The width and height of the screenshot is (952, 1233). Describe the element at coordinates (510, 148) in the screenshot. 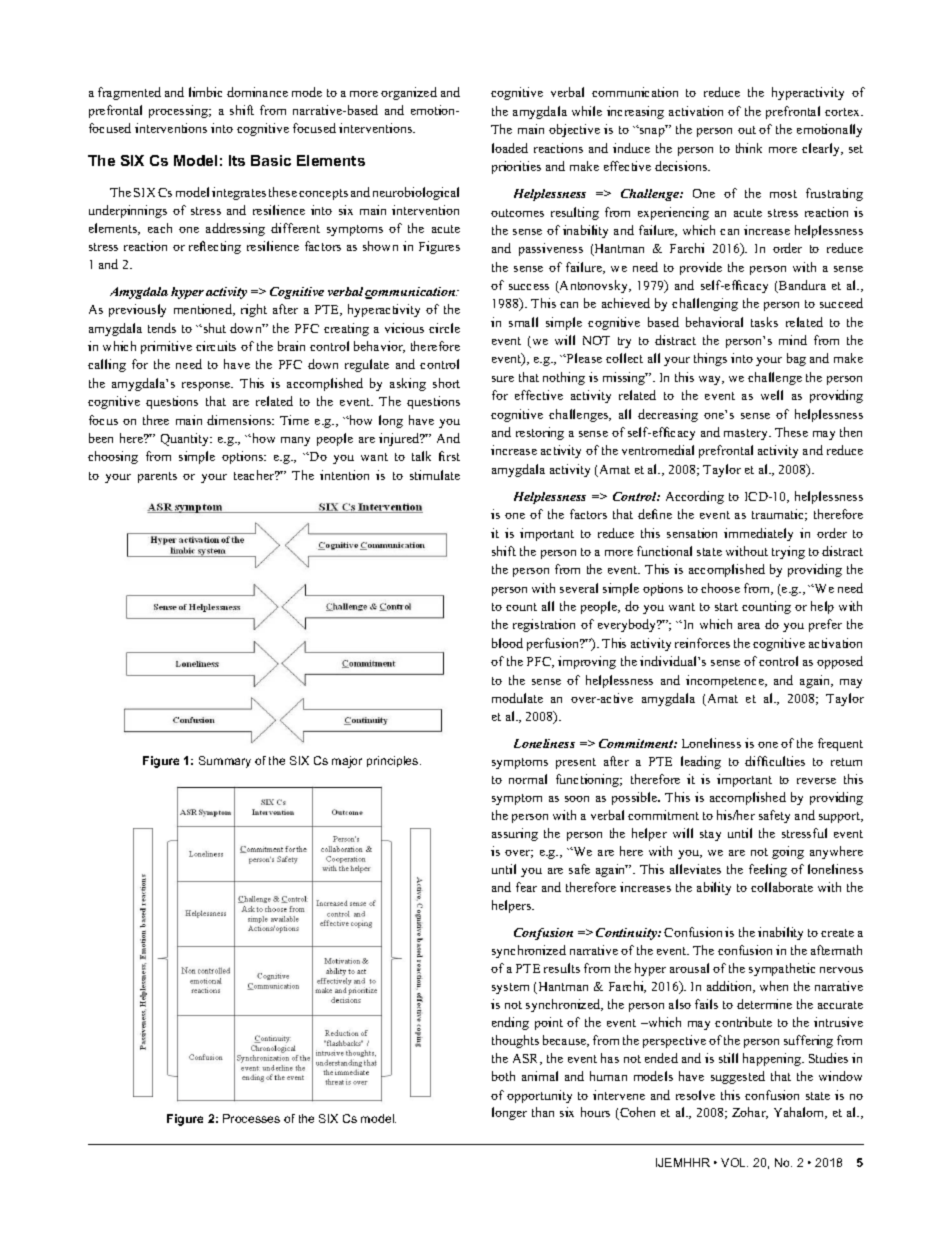

I see `loaded` at that location.
